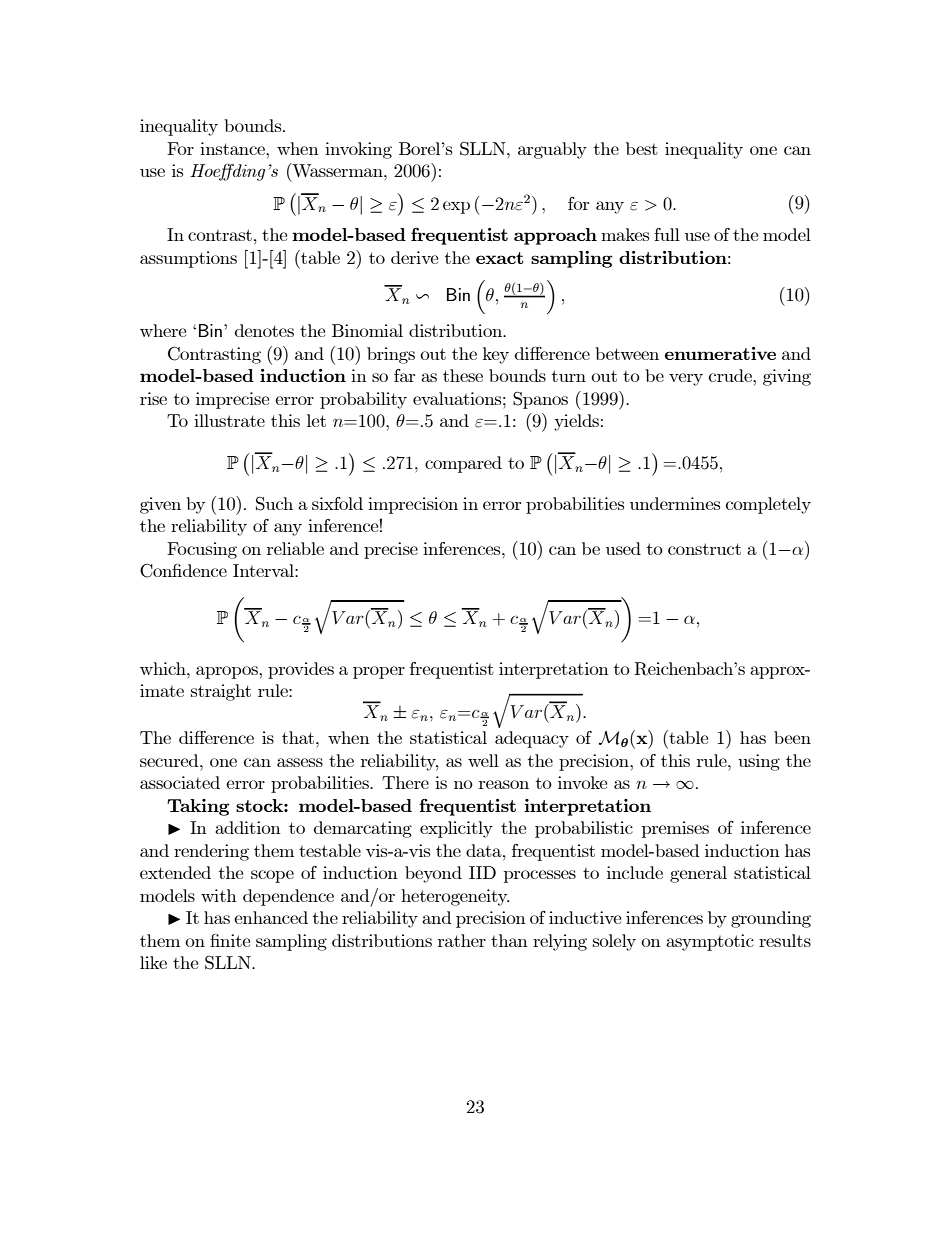 This screenshot has height=1233, width=952. What do you see at coordinates (552, 150) in the screenshot?
I see `arguably` at bounding box center [552, 150].
